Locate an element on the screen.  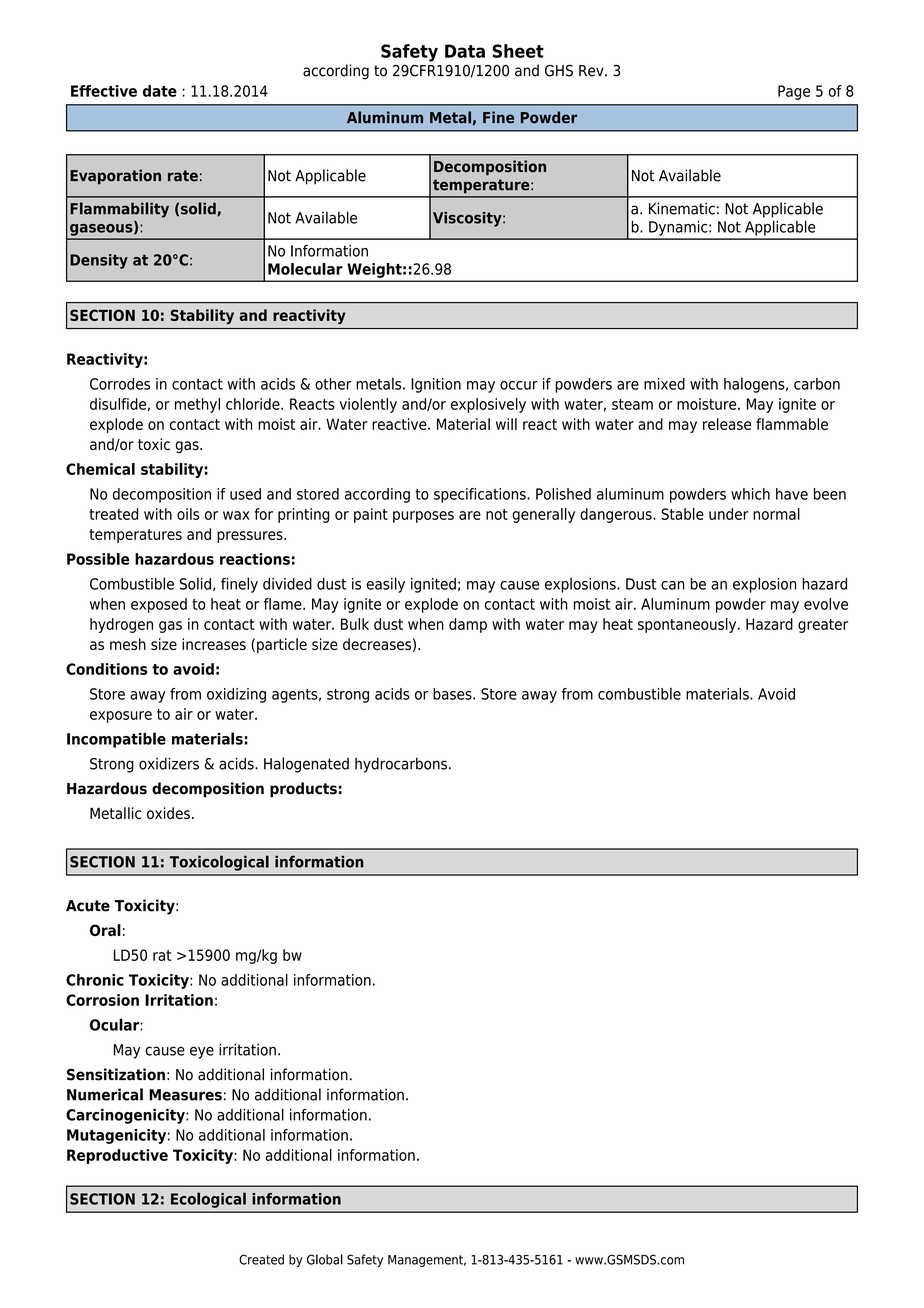
Ecological is located at coordinates (208, 1200).
